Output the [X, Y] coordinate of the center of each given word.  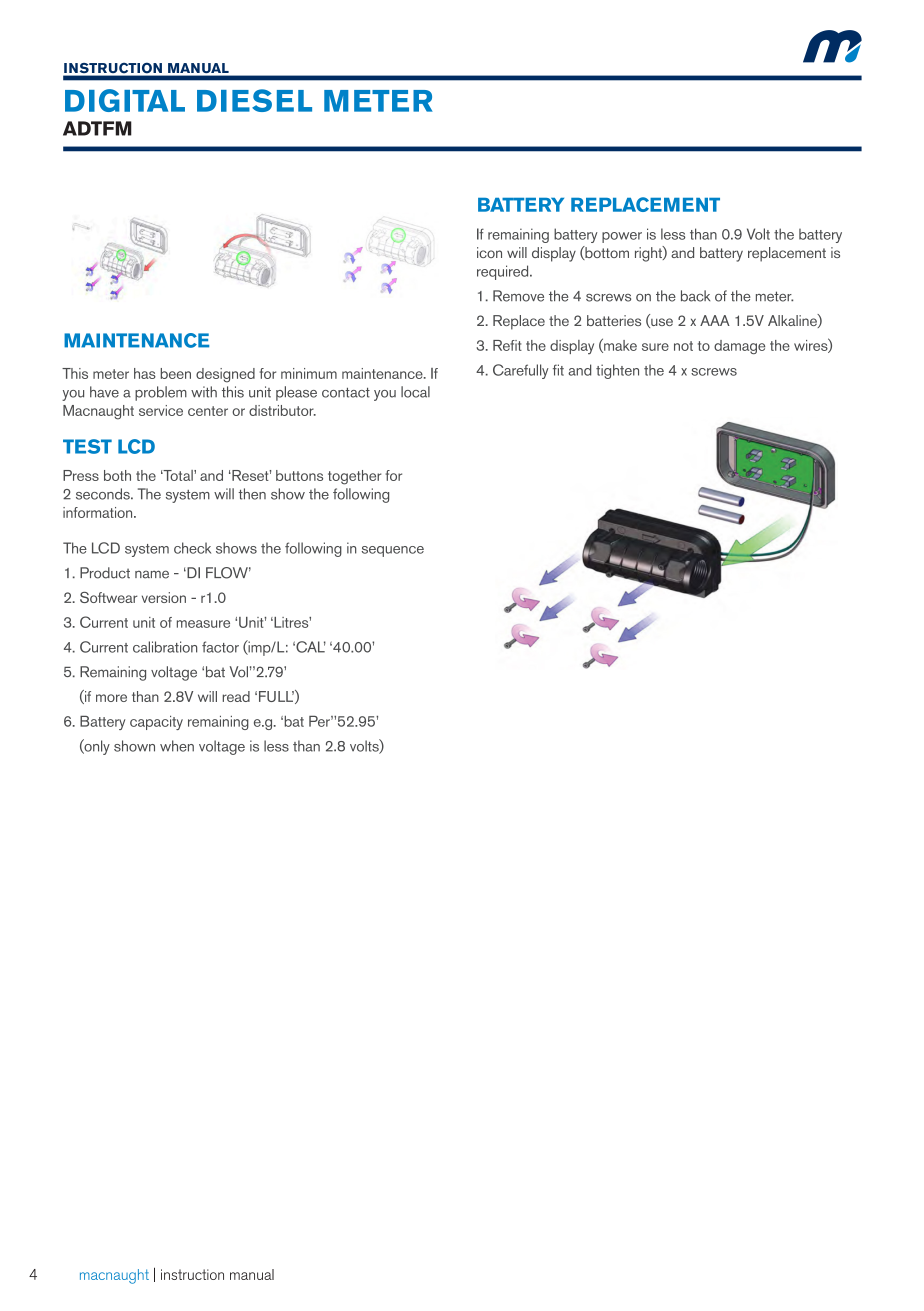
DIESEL [254, 100]
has [145, 373]
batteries [614, 320]
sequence [393, 551]
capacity [156, 723]
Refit [507, 345]
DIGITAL [125, 100]
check [192, 548]
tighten [617, 371]
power [622, 237]
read [236, 696]
